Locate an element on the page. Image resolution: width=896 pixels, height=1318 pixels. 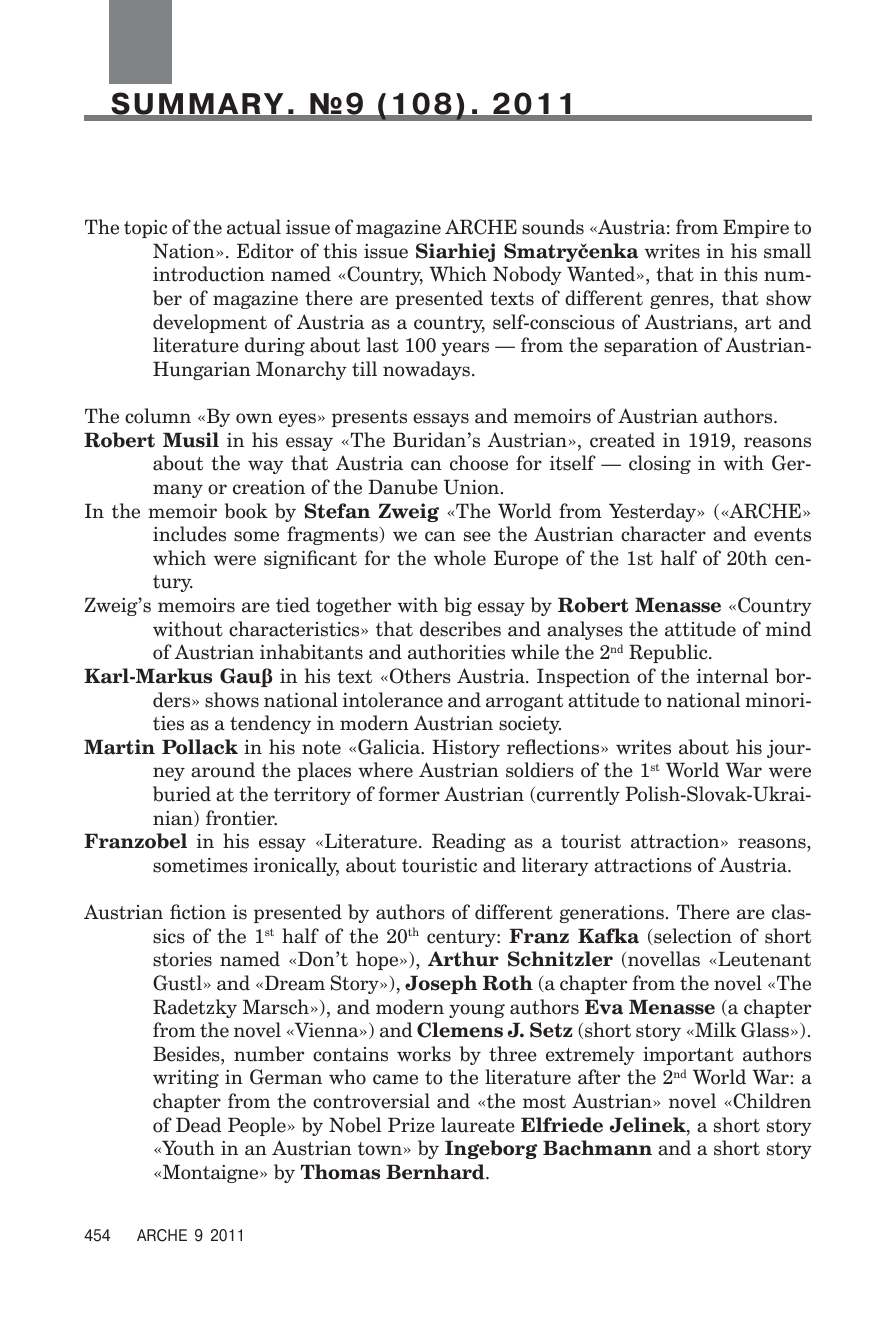
introduction is located at coordinates (209, 274).
